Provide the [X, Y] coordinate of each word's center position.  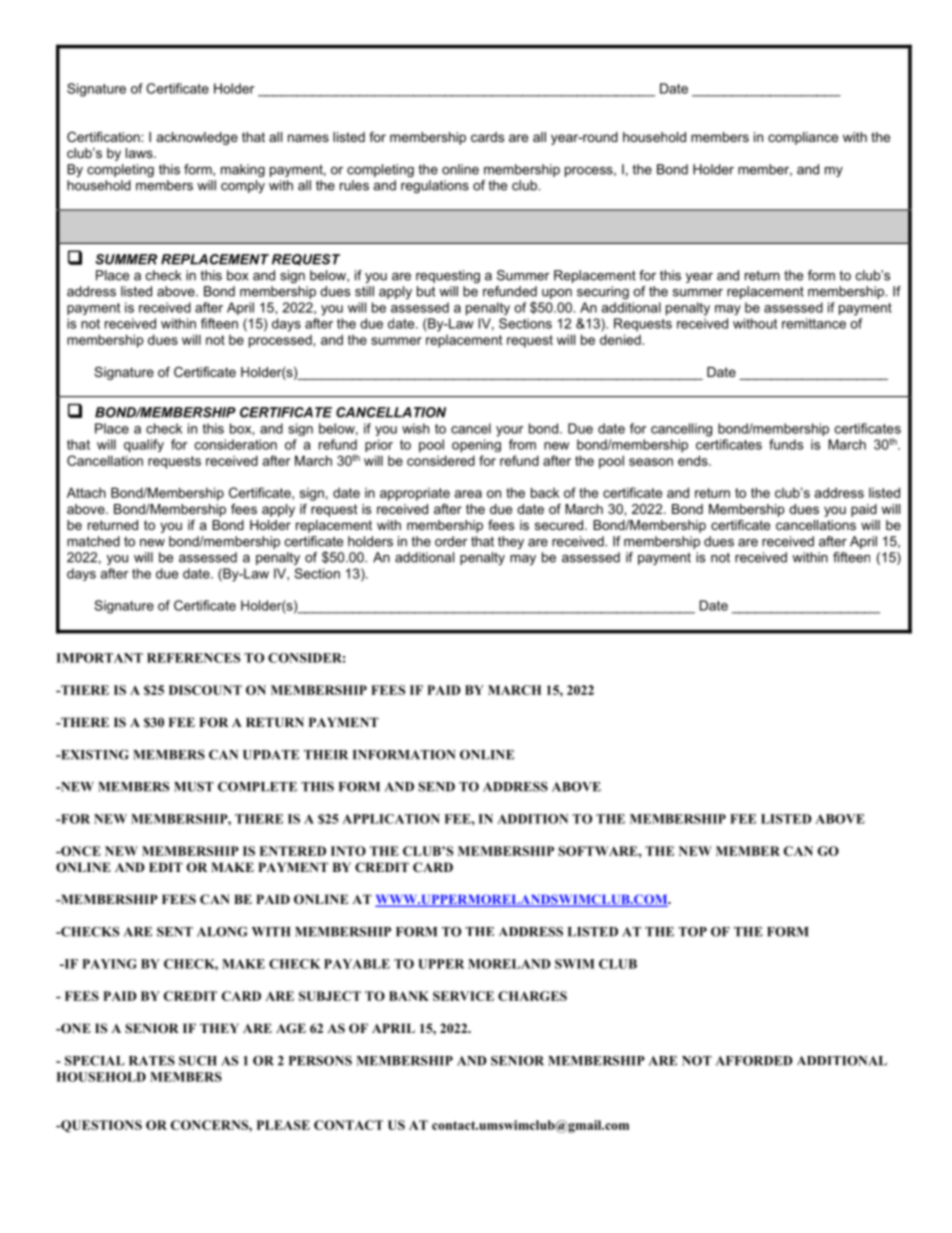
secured [560, 525]
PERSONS [320, 1060]
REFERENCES [193, 658]
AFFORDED [754, 1061]
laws [140, 153]
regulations [435, 186]
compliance [803, 138]
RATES [152, 1061]
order [451, 541]
